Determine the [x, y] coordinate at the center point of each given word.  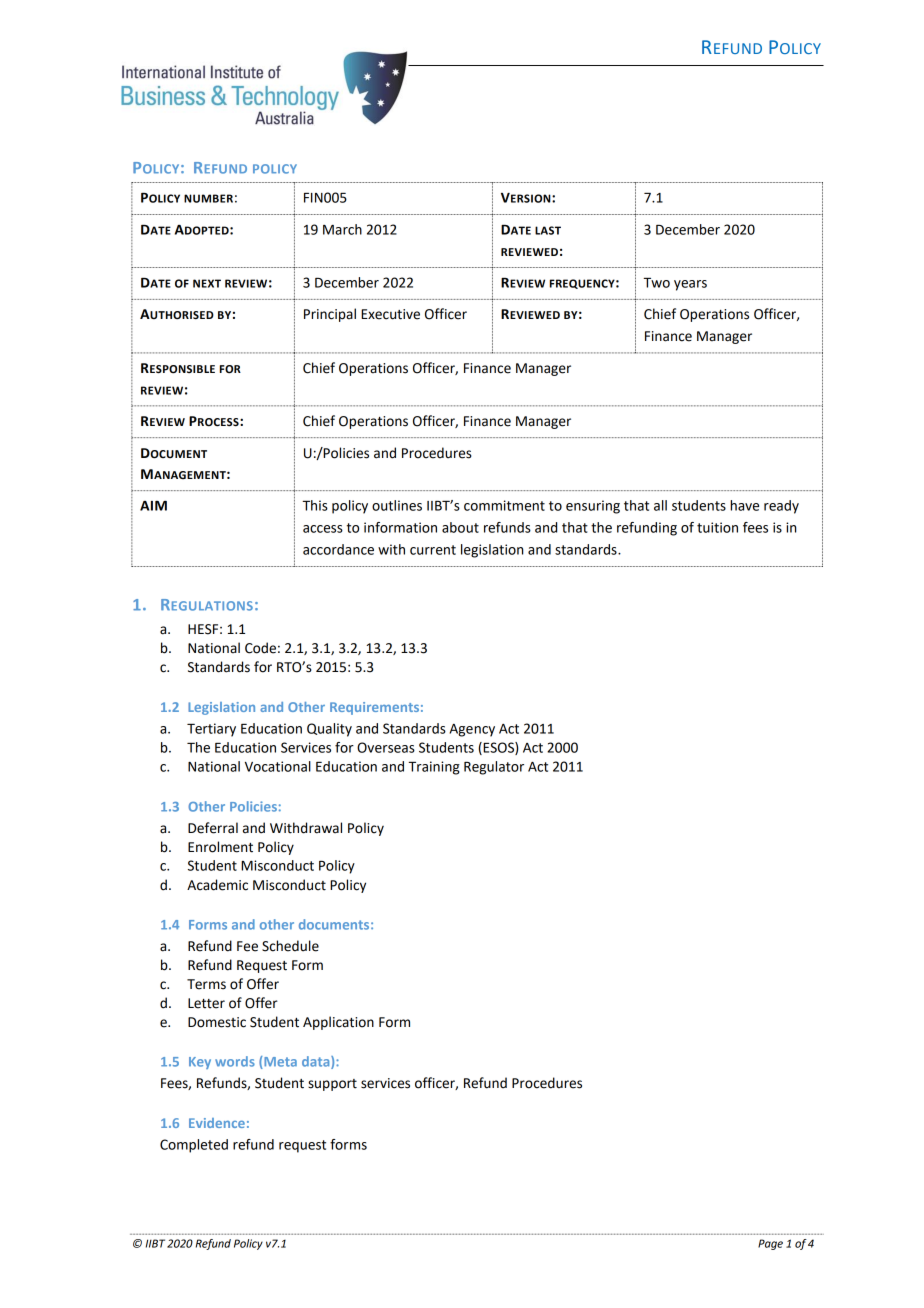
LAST [548, 230]
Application [338, 1023]
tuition [717, 527]
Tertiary [211, 730]
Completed [194, 1146]
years [690, 285]
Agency [472, 730]
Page [770, 1244]
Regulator [494, 768]
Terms [206, 984]
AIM [153, 506]
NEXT [207, 283]
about [460, 527]
